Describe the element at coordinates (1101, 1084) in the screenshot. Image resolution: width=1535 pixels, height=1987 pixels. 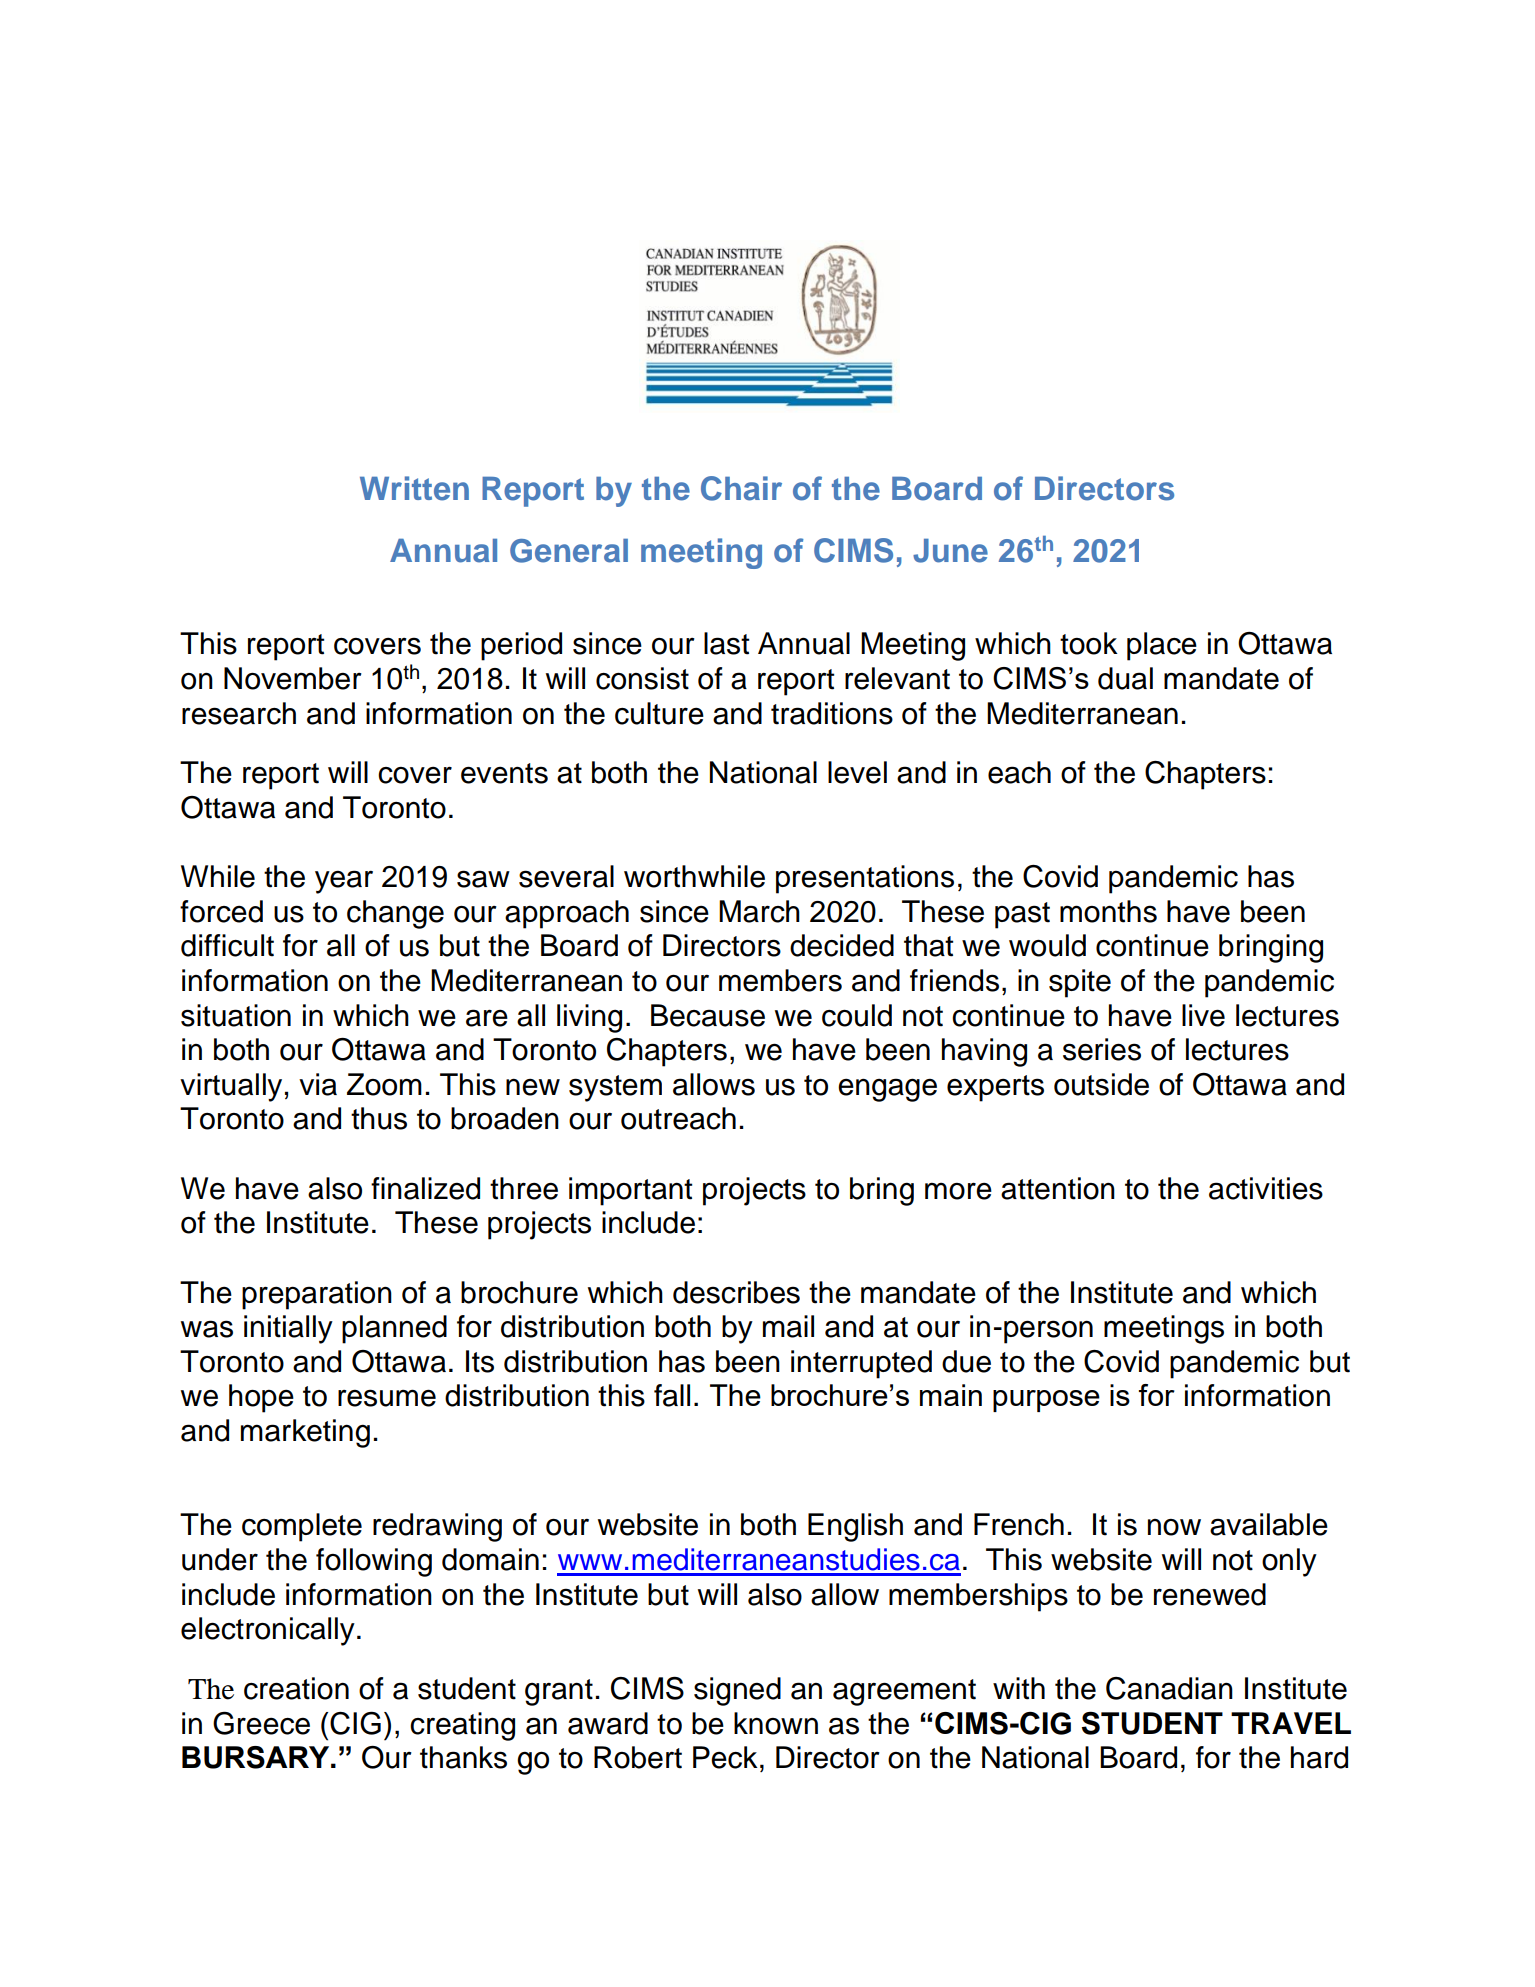
I see `outside` at that location.
